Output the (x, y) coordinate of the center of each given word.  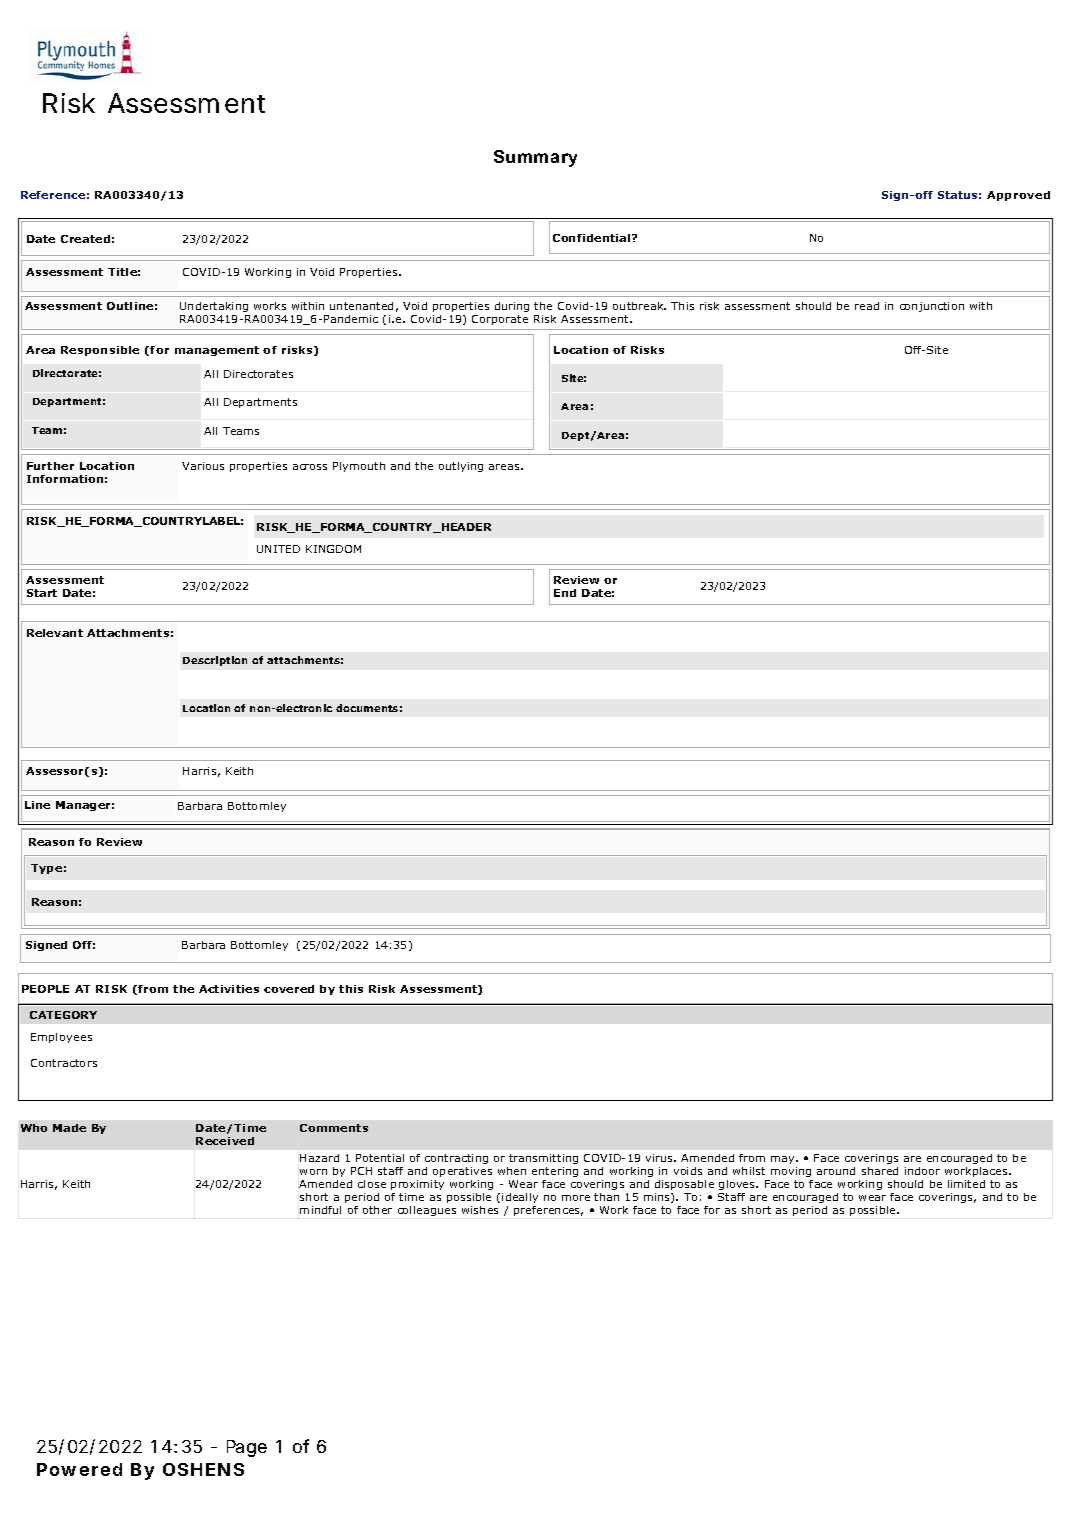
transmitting (543, 1159)
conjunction (932, 307)
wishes (480, 1210)
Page (247, 1448)
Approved (1018, 196)
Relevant (55, 633)
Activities (229, 989)
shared (880, 1171)
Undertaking (215, 309)
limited (966, 1184)
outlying (461, 467)
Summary (535, 158)
